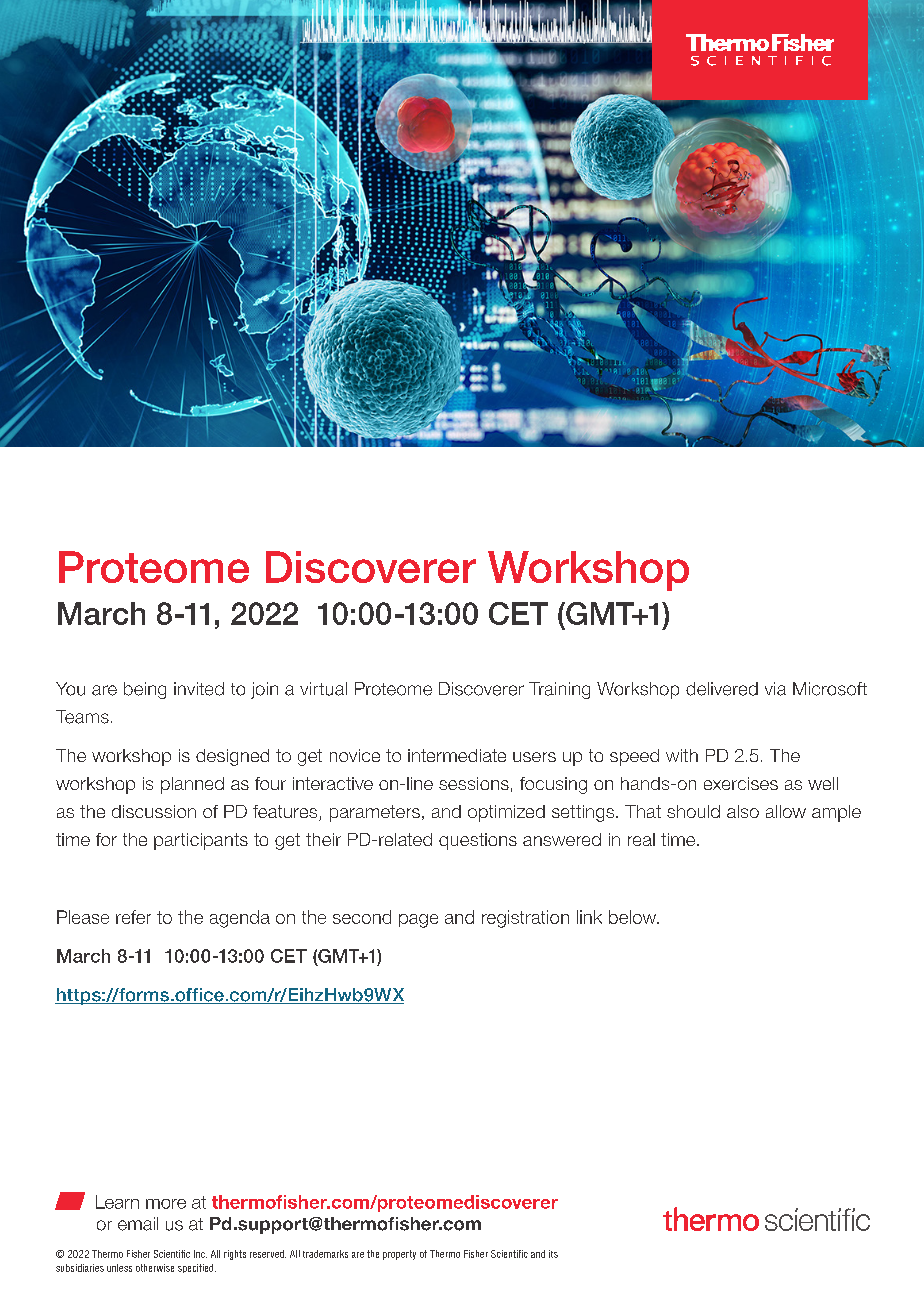 Image resolution: width=924 pixels, height=1308 pixels. Describe the element at coordinates (722, 689) in the screenshot. I see `delivered` at that location.
